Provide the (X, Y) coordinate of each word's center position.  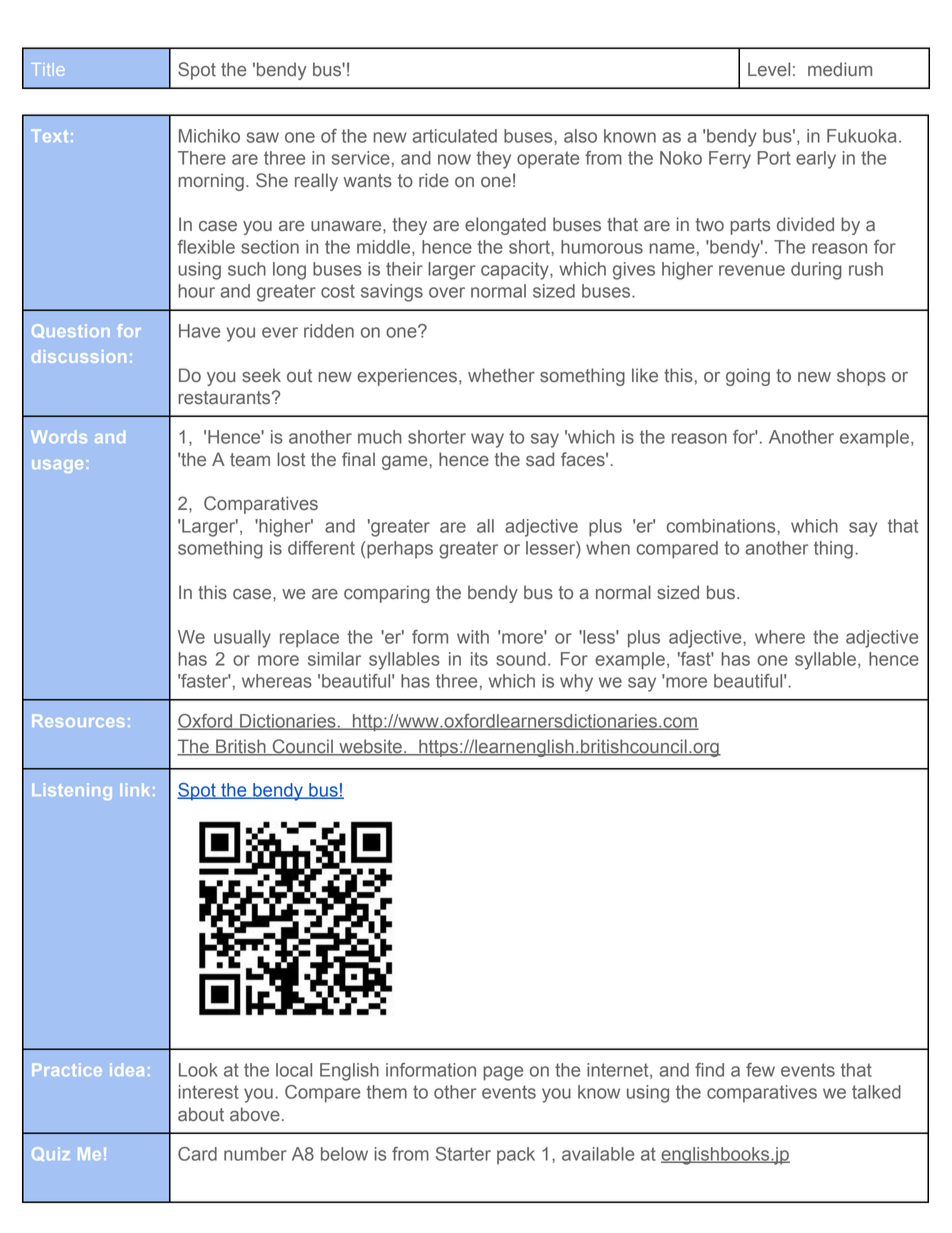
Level (769, 69)
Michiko (209, 136)
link (135, 789)
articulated (454, 136)
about (201, 1114)
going (748, 377)
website (370, 747)
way (487, 440)
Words (59, 436)
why (576, 683)
